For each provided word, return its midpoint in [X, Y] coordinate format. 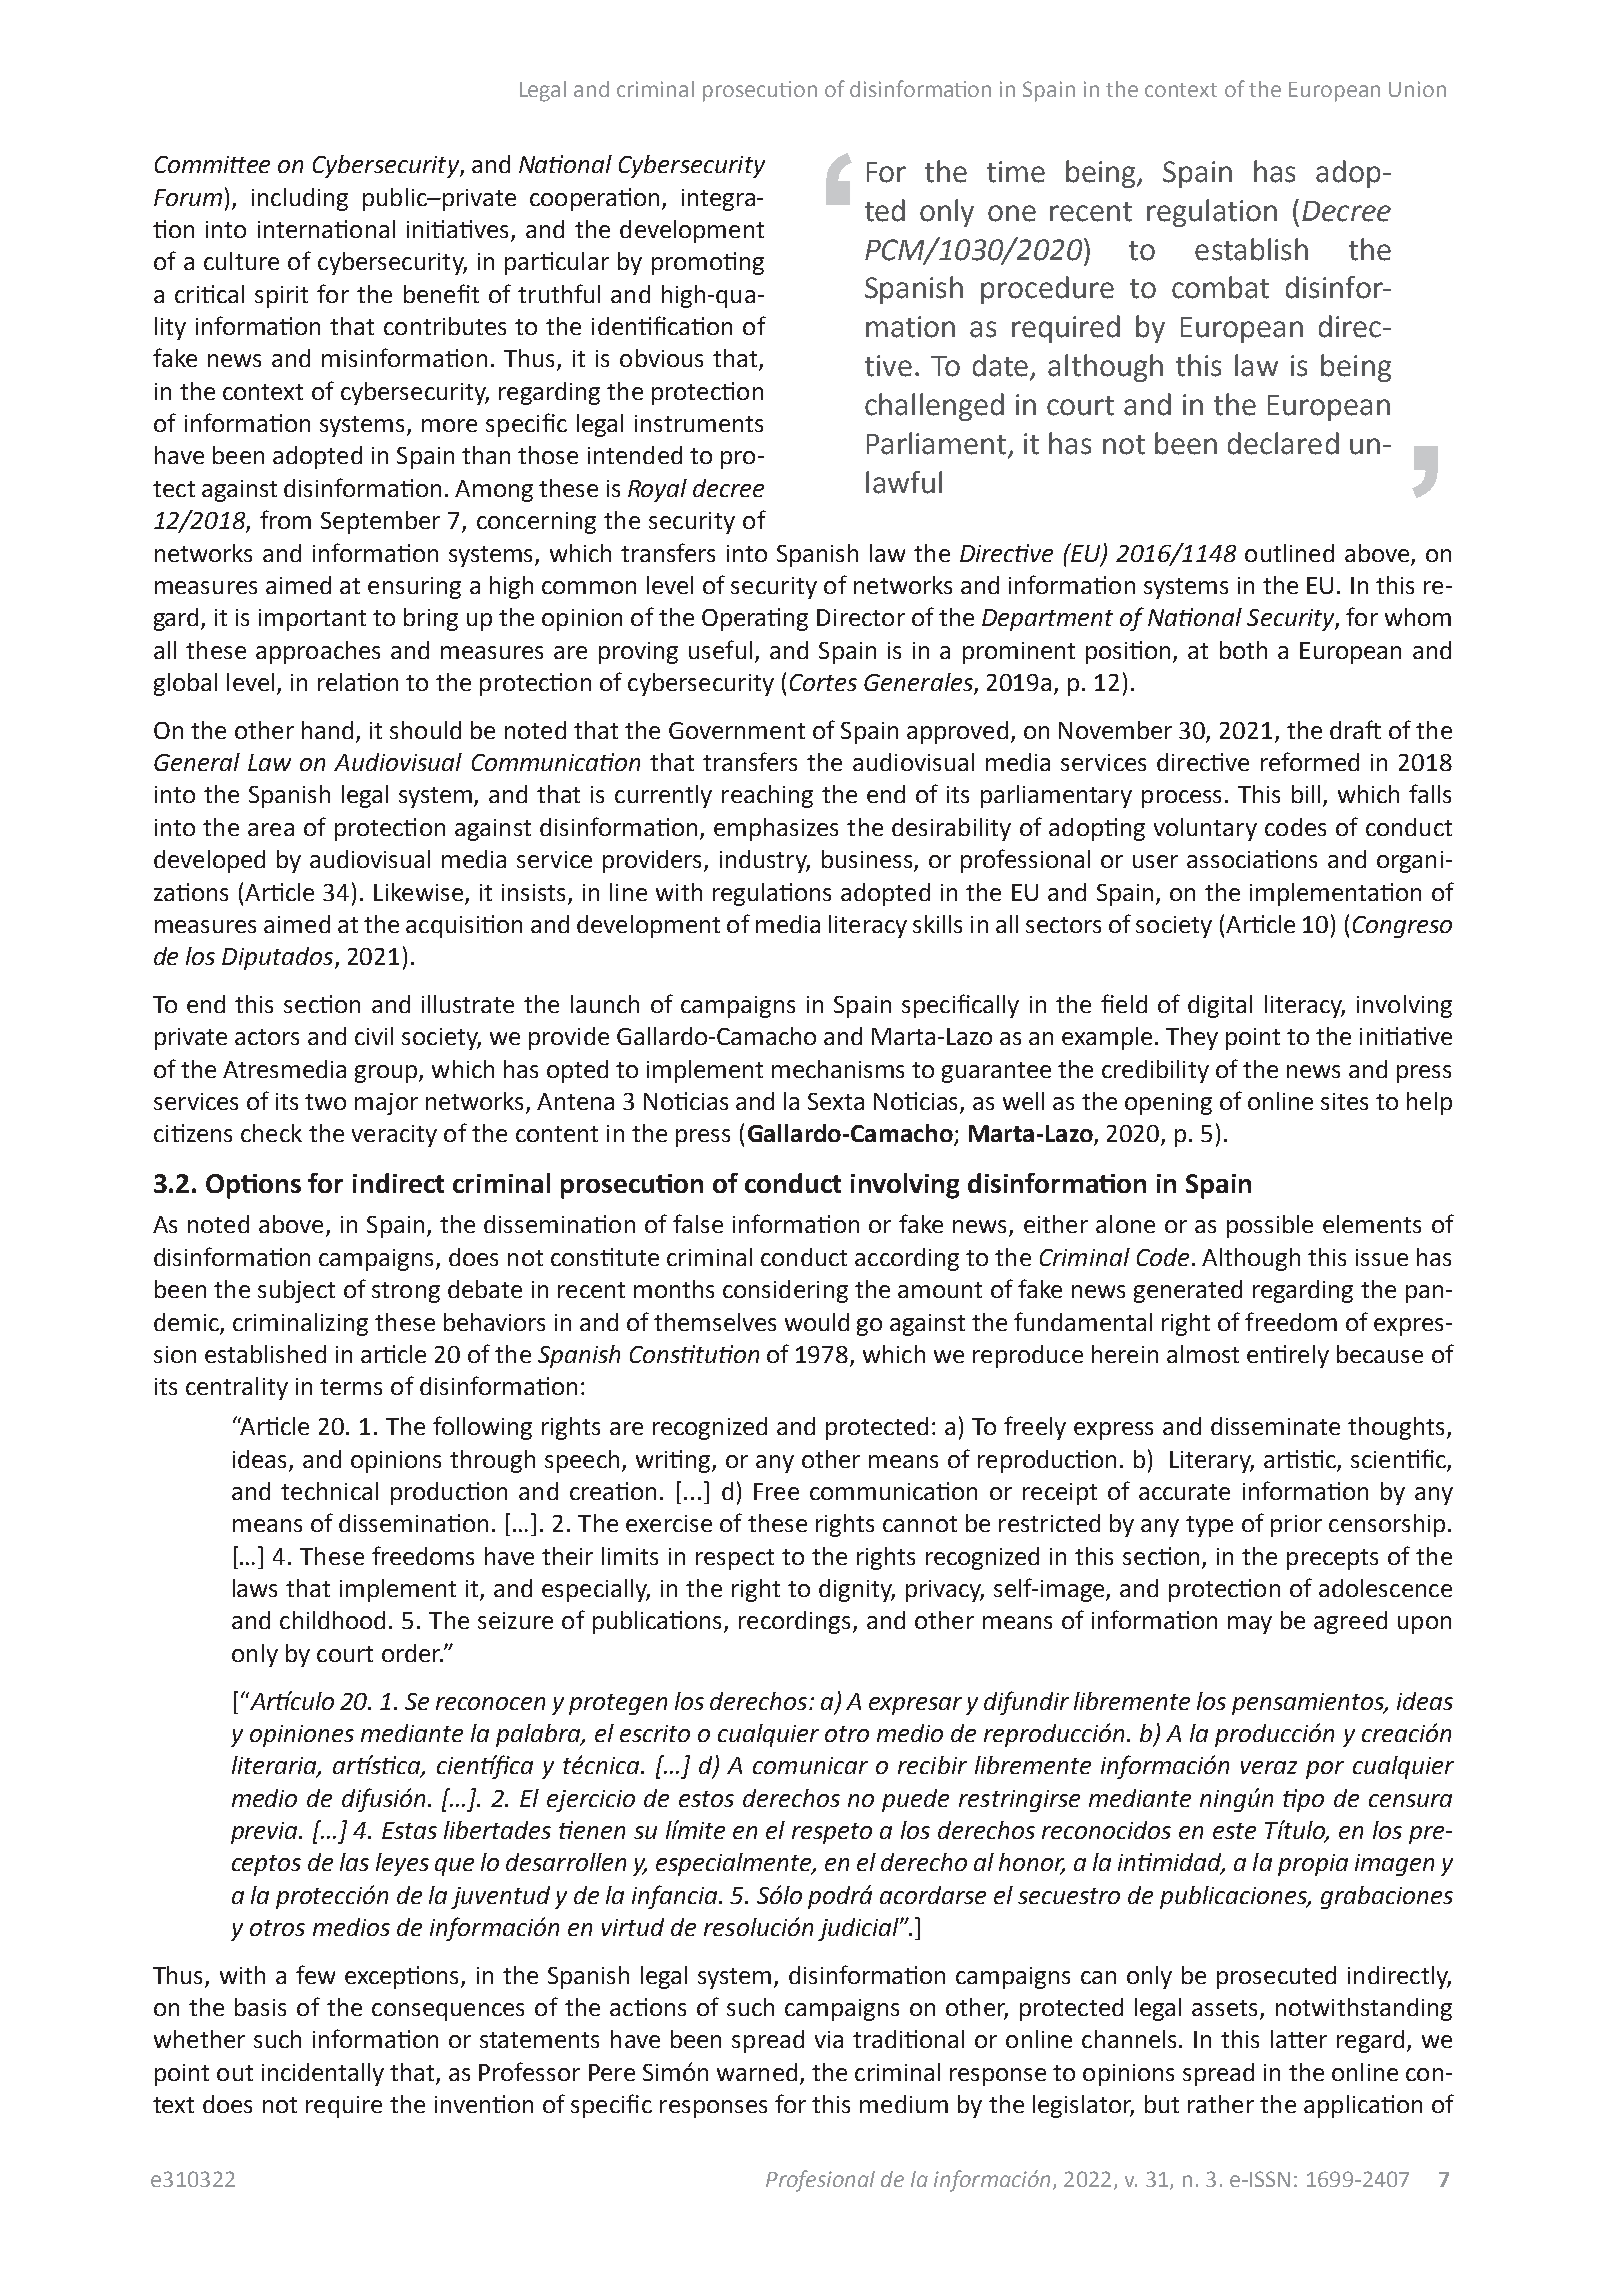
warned [757, 2072]
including [300, 199]
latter [1299, 2039]
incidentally [323, 2074]
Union [1417, 89]
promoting [708, 263]
